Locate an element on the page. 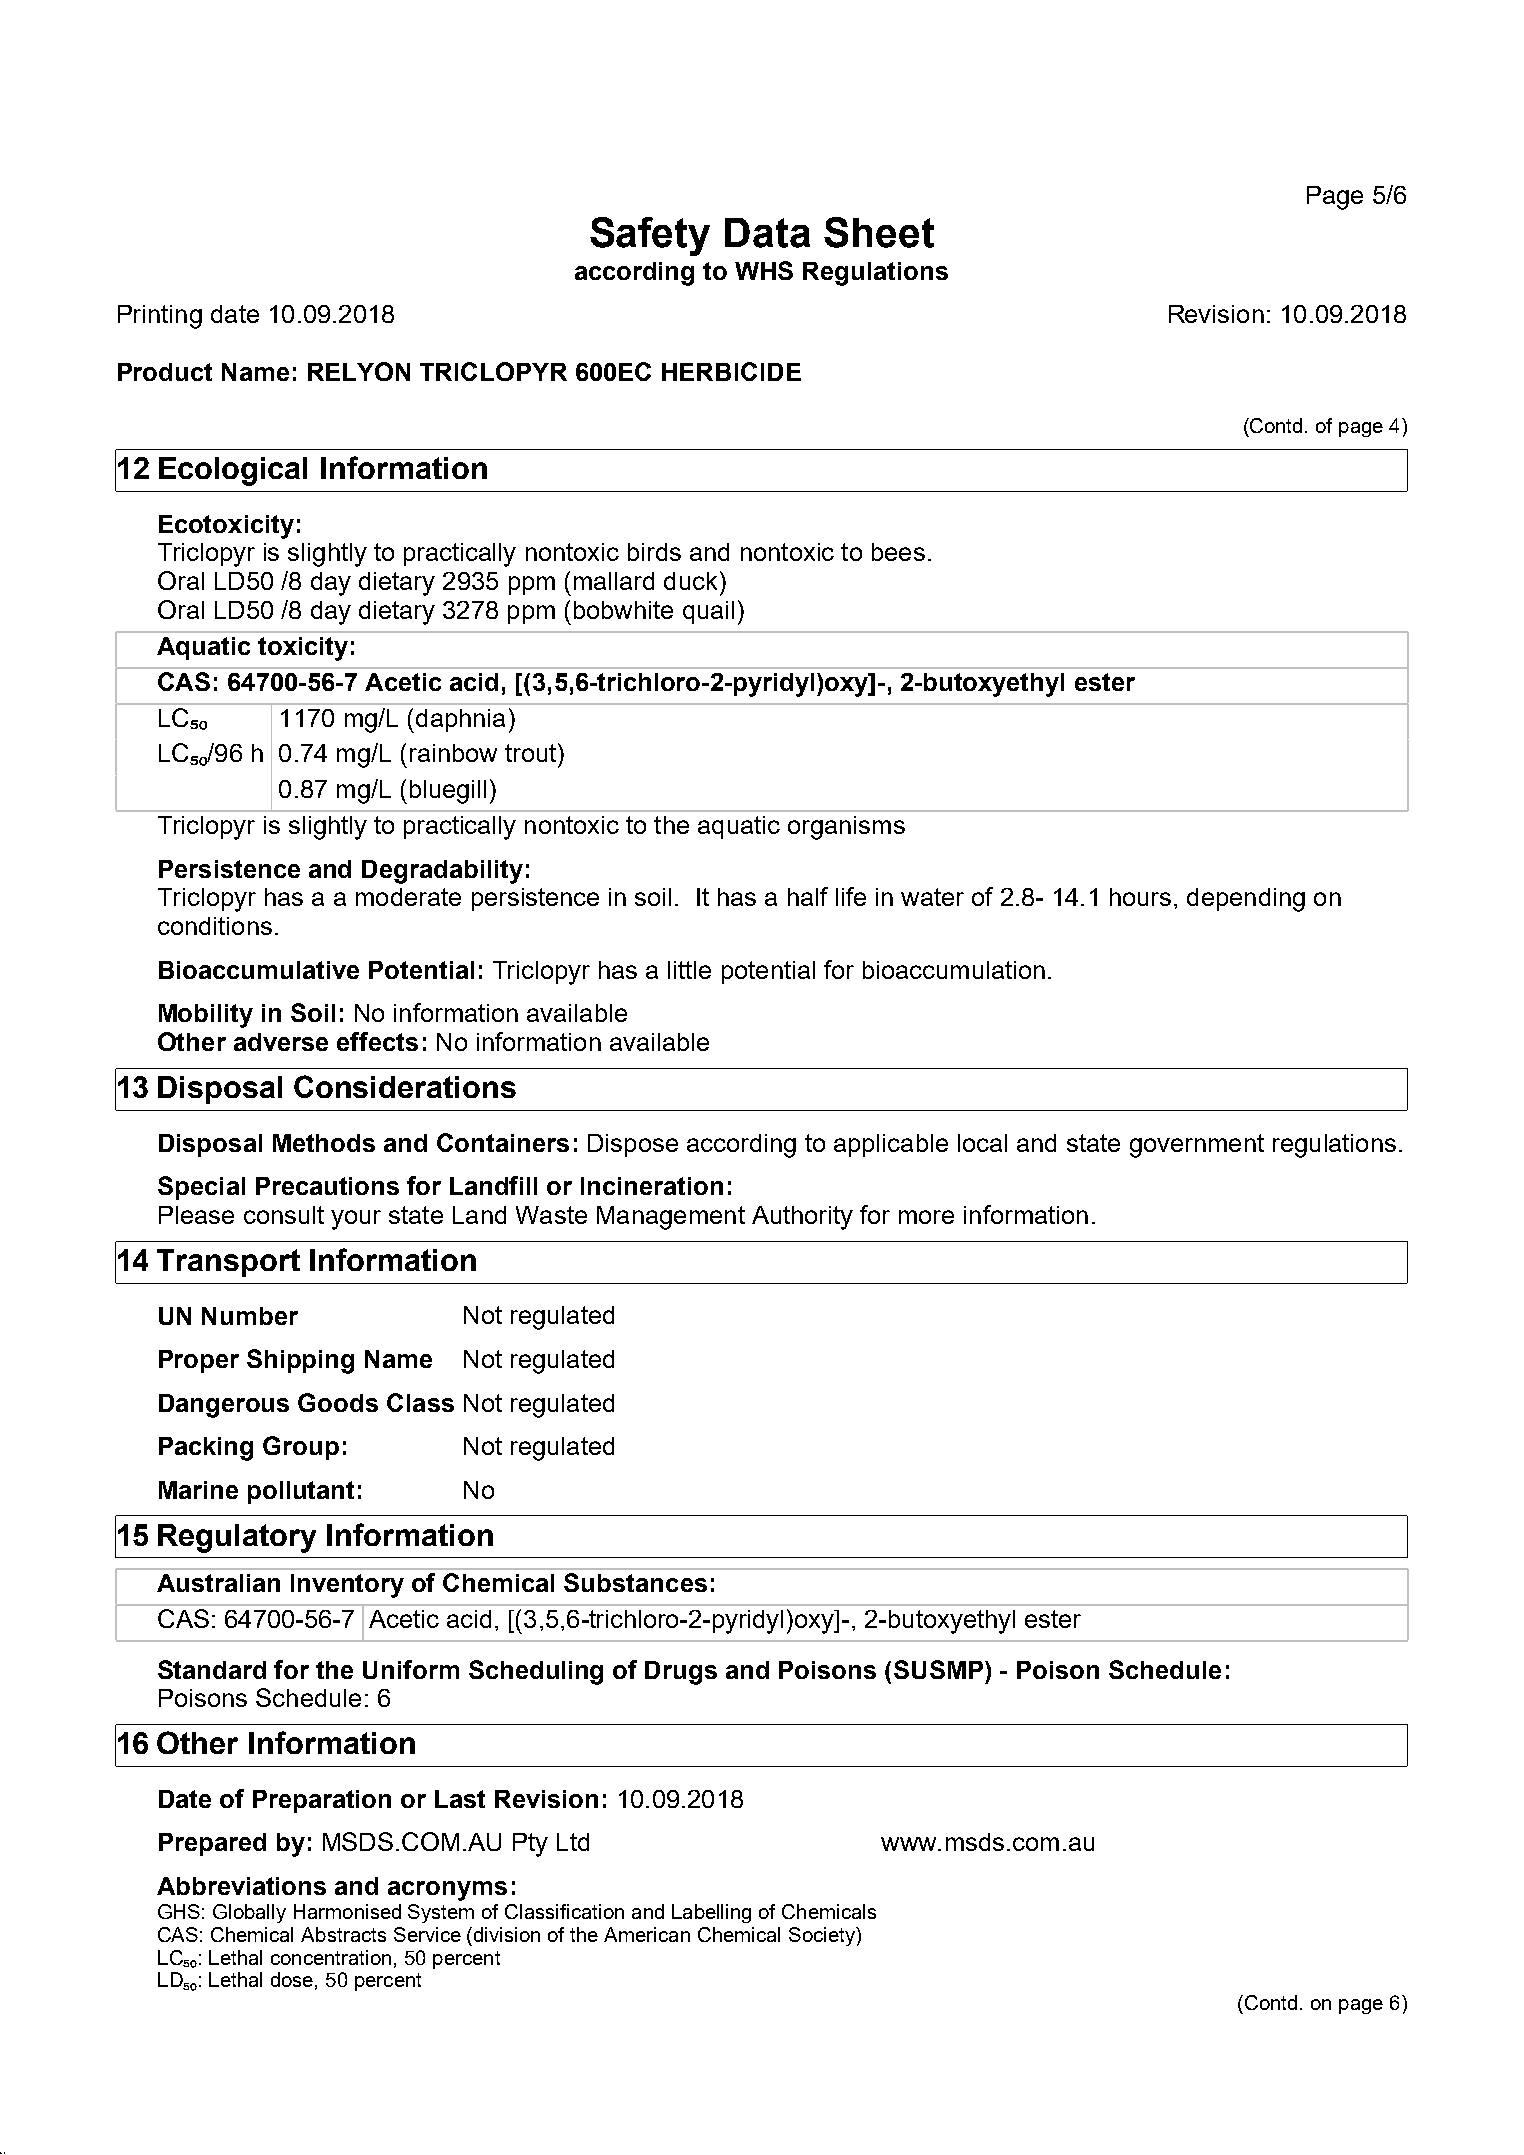 The width and height of the document is (1524, 2155). Globally is located at coordinates (249, 1913).
